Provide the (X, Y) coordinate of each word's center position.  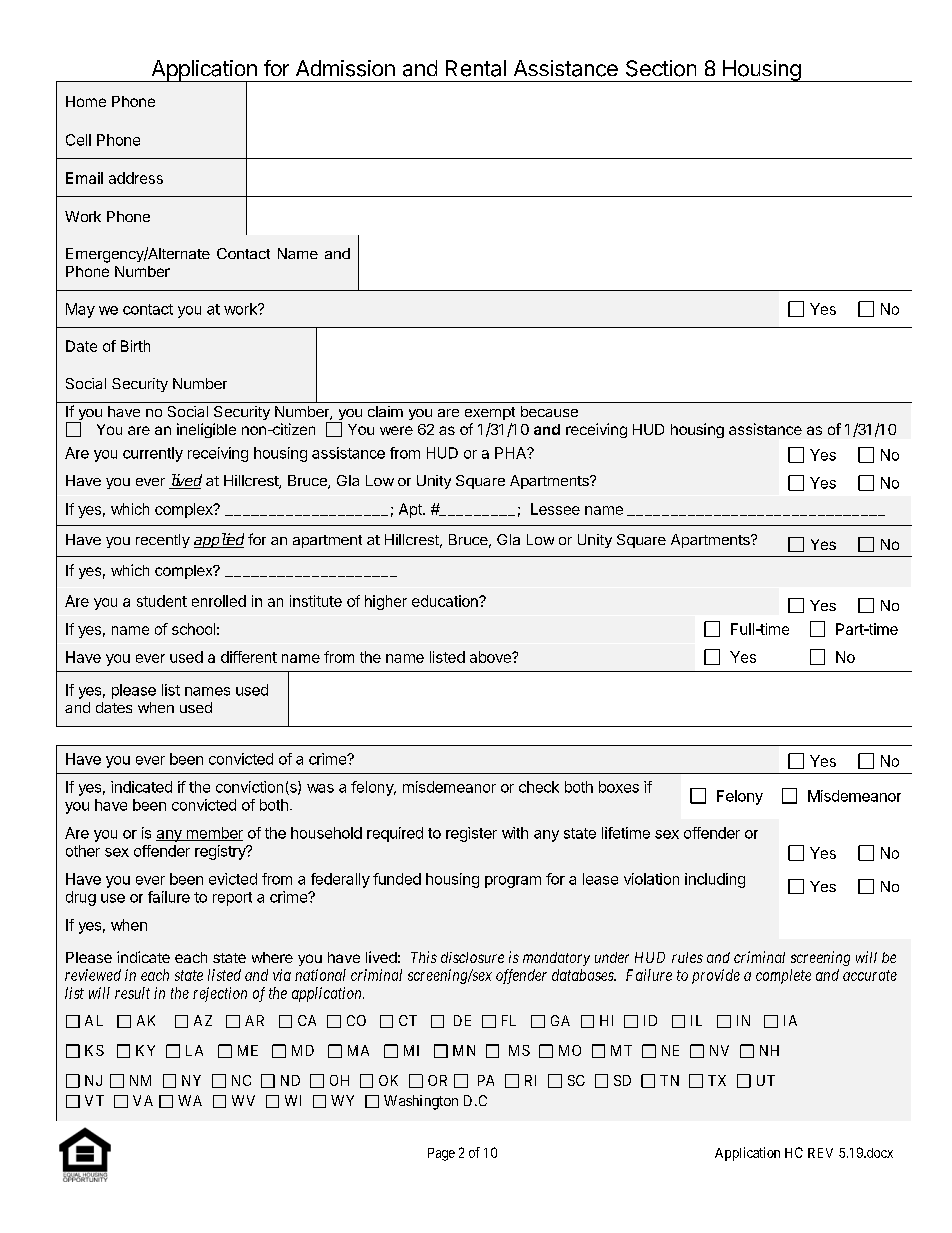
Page (441, 1154)
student (162, 601)
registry (221, 852)
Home (86, 101)
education (446, 601)
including (715, 880)
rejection (220, 994)
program (513, 882)
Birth (135, 346)
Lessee (555, 509)
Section (661, 68)
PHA (511, 453)
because (549, 411)
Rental (476, 68)
